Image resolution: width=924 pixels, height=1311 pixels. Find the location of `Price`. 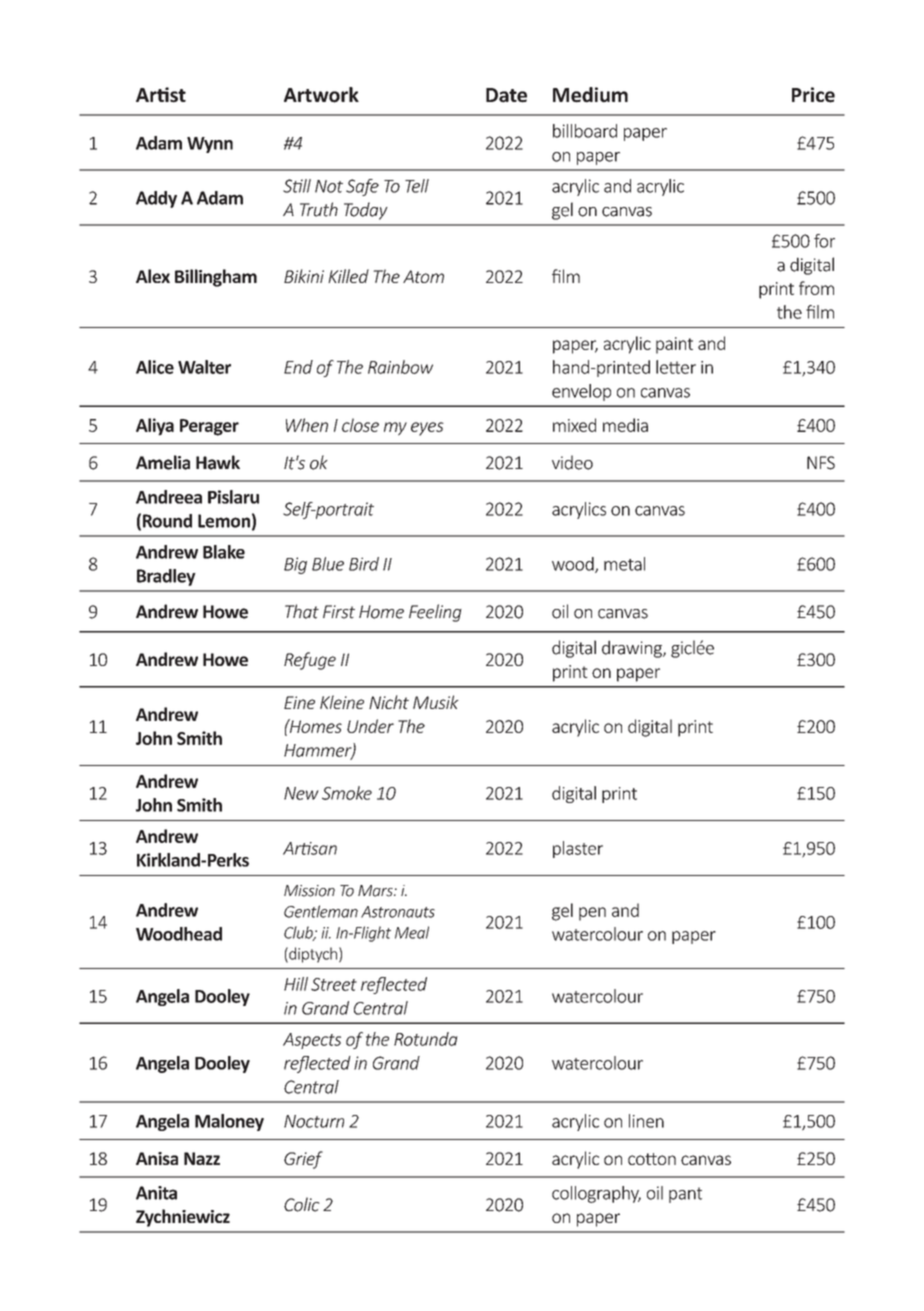

Price is located at coordinates (813, 95).
